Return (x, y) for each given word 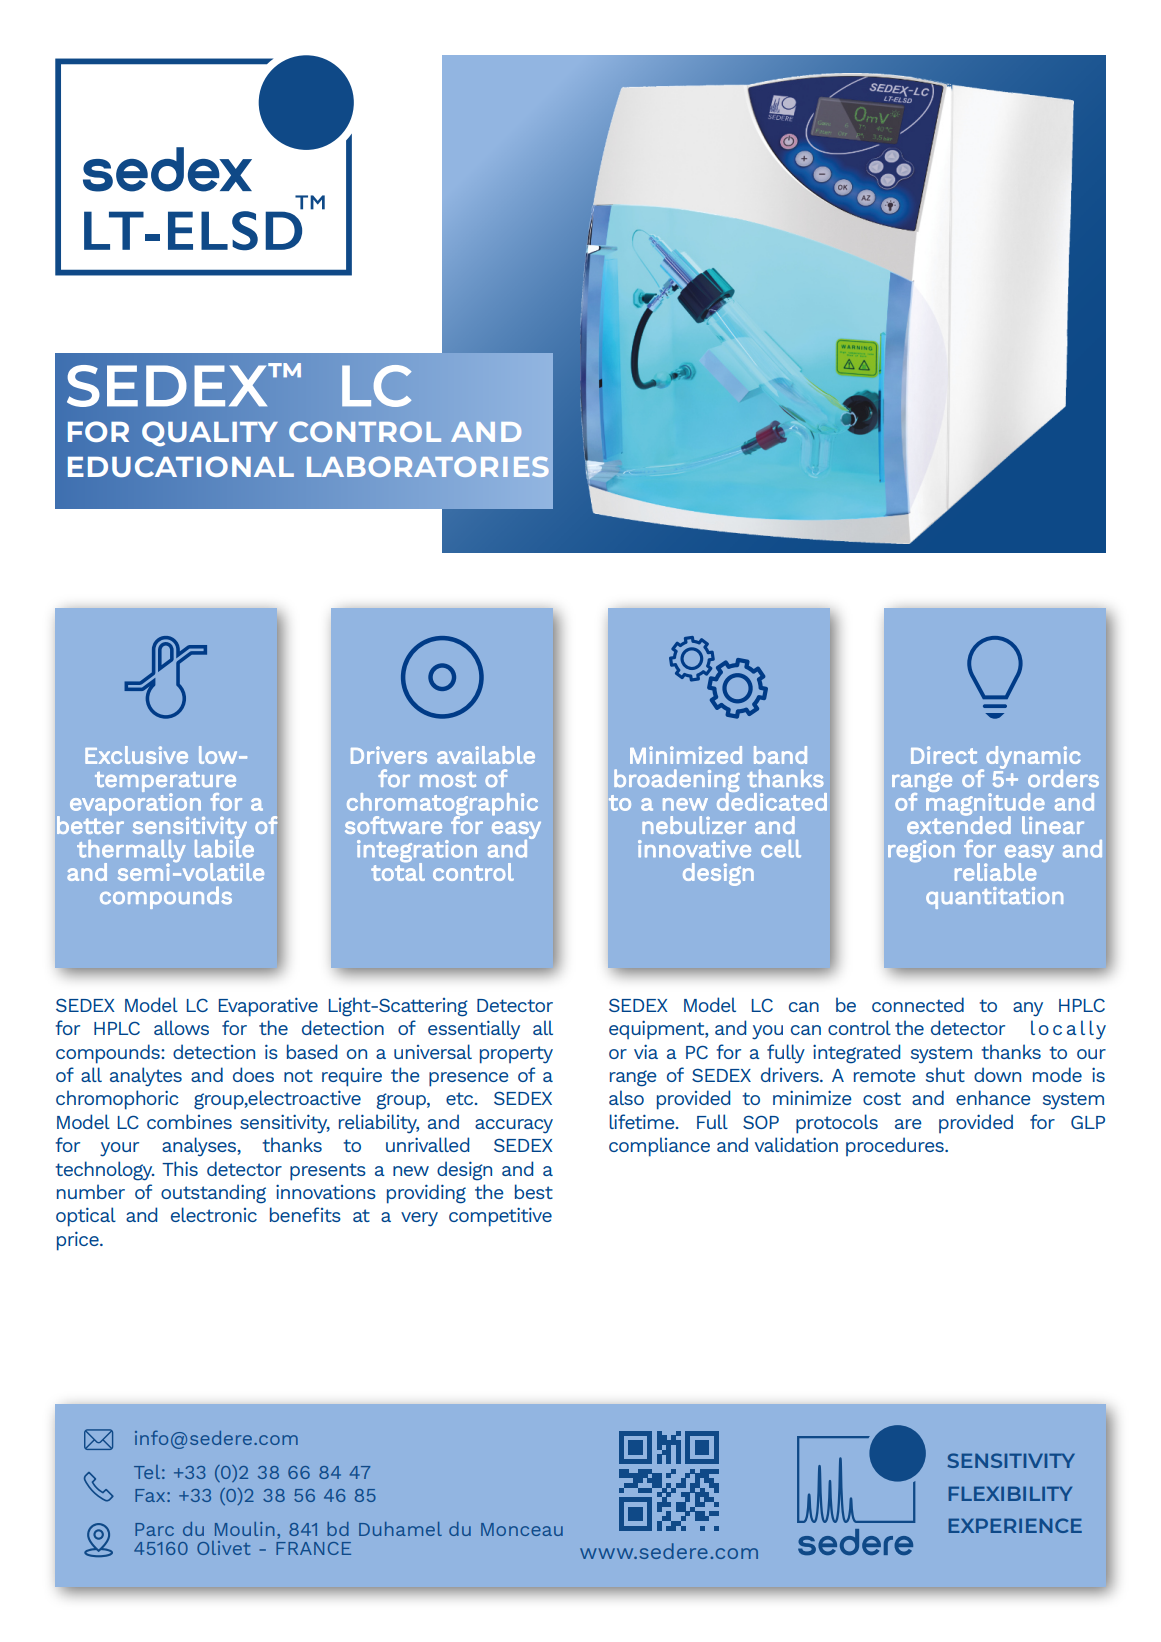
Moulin (244, 1529)
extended (959, 824)
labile (224, 847)
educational (181, 466)
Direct (944, 755)
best (534, 1191)
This (180, 1168)
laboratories (428, 466)
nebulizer (694, 825)
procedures (896, 1146)
